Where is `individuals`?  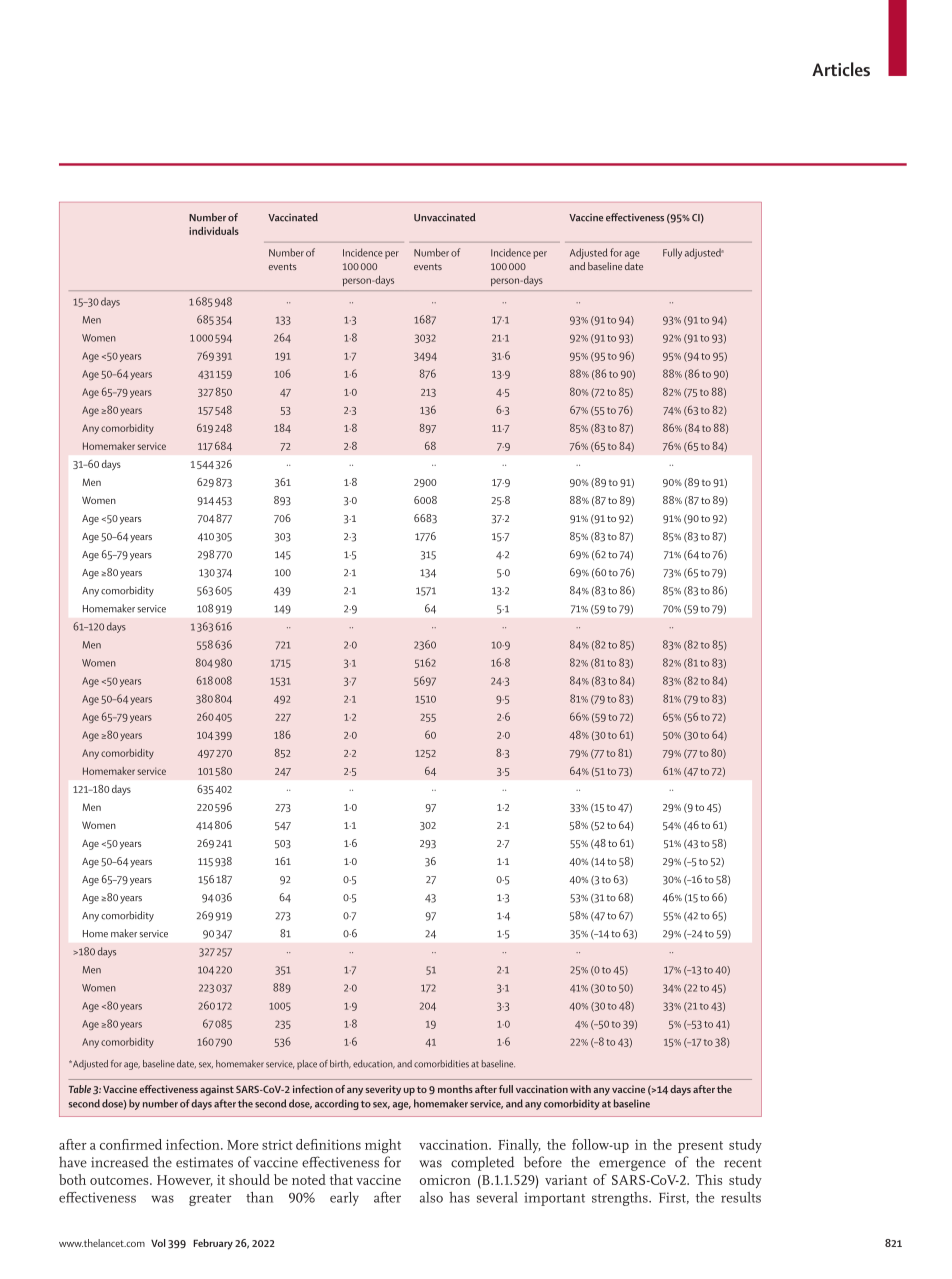
individuals is located at coordinates (214, 231).
